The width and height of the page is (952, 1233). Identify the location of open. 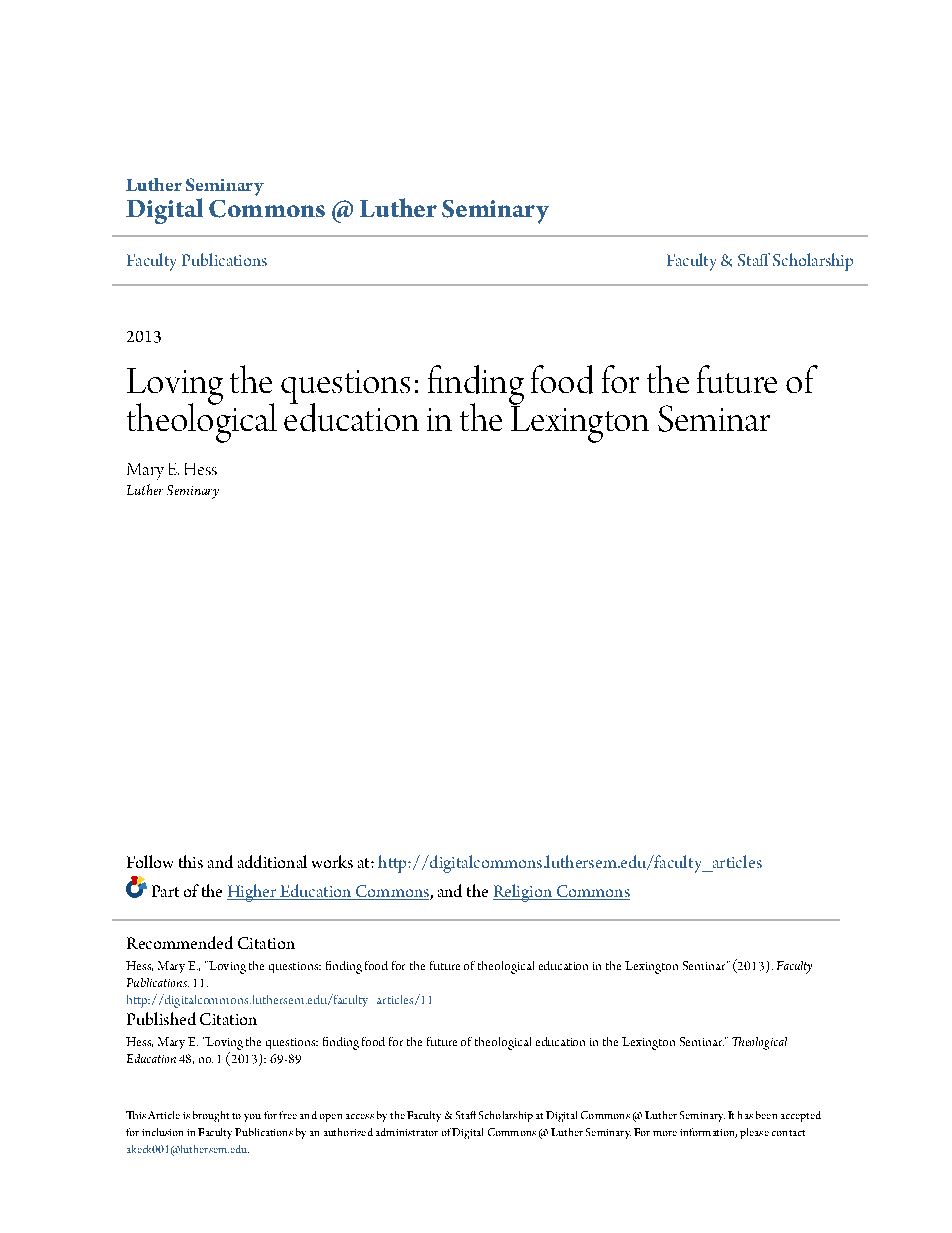
(331, 1118).
